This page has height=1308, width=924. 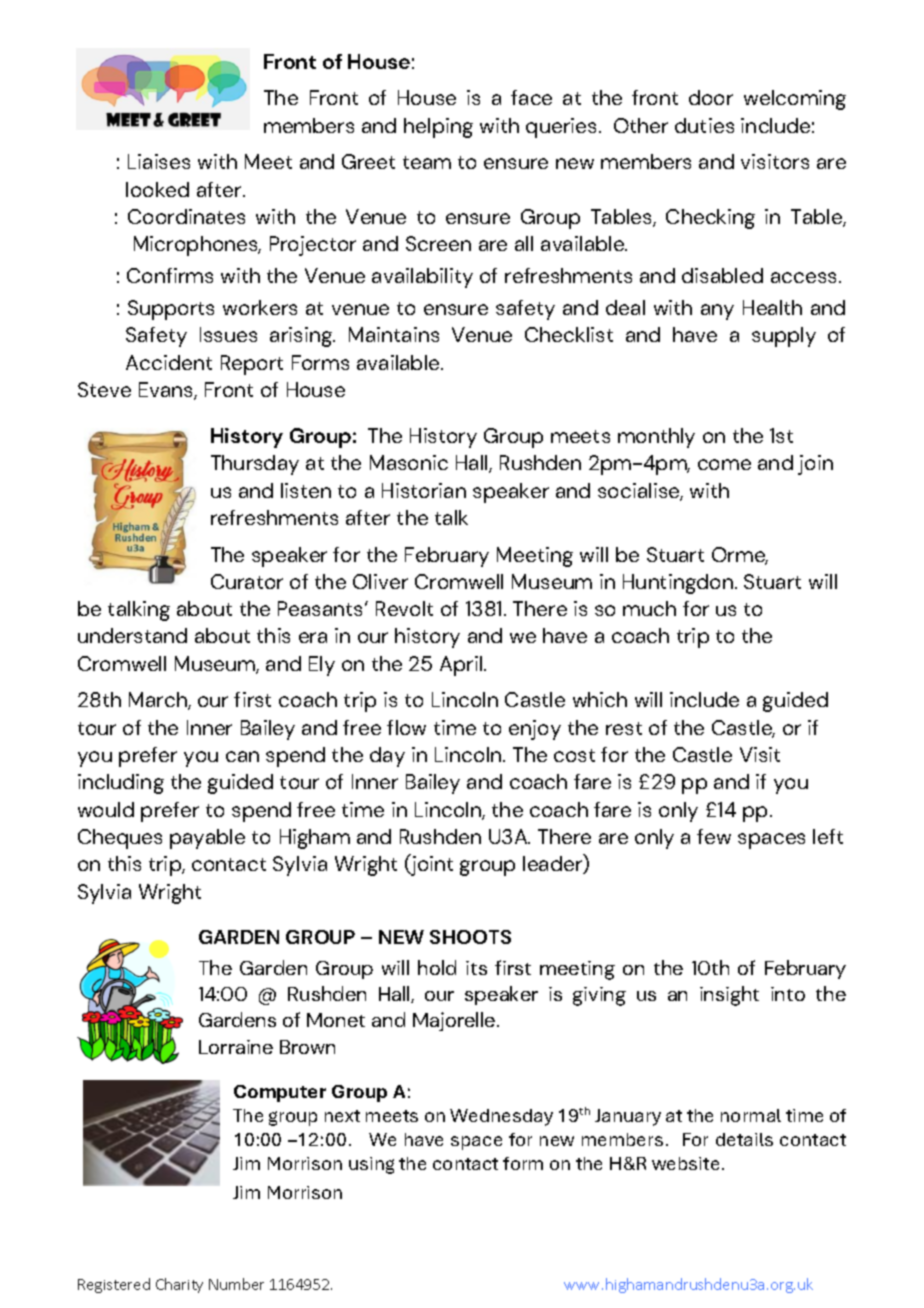 I want to click on rest, so click(x=624, y=728).
